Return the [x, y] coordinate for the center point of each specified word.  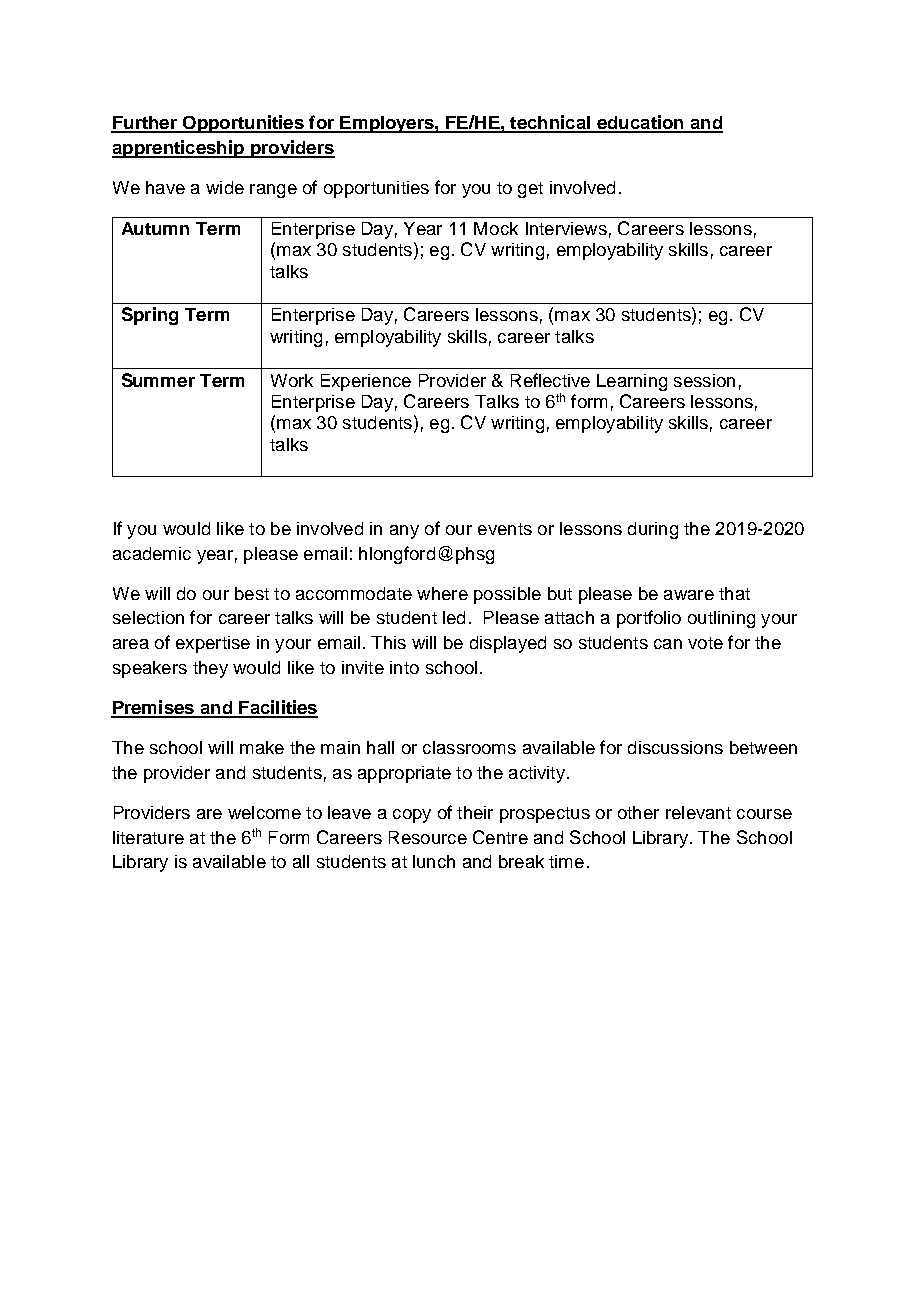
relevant [698, 812]
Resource [428, 837]
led [454, 617]
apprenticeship [179, 149]
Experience [366, 382]
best [252, 593]
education [640, 123]
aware [689, 595]
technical [550, 123]
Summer [158, 380]
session [704, 380]
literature [148, 837]
